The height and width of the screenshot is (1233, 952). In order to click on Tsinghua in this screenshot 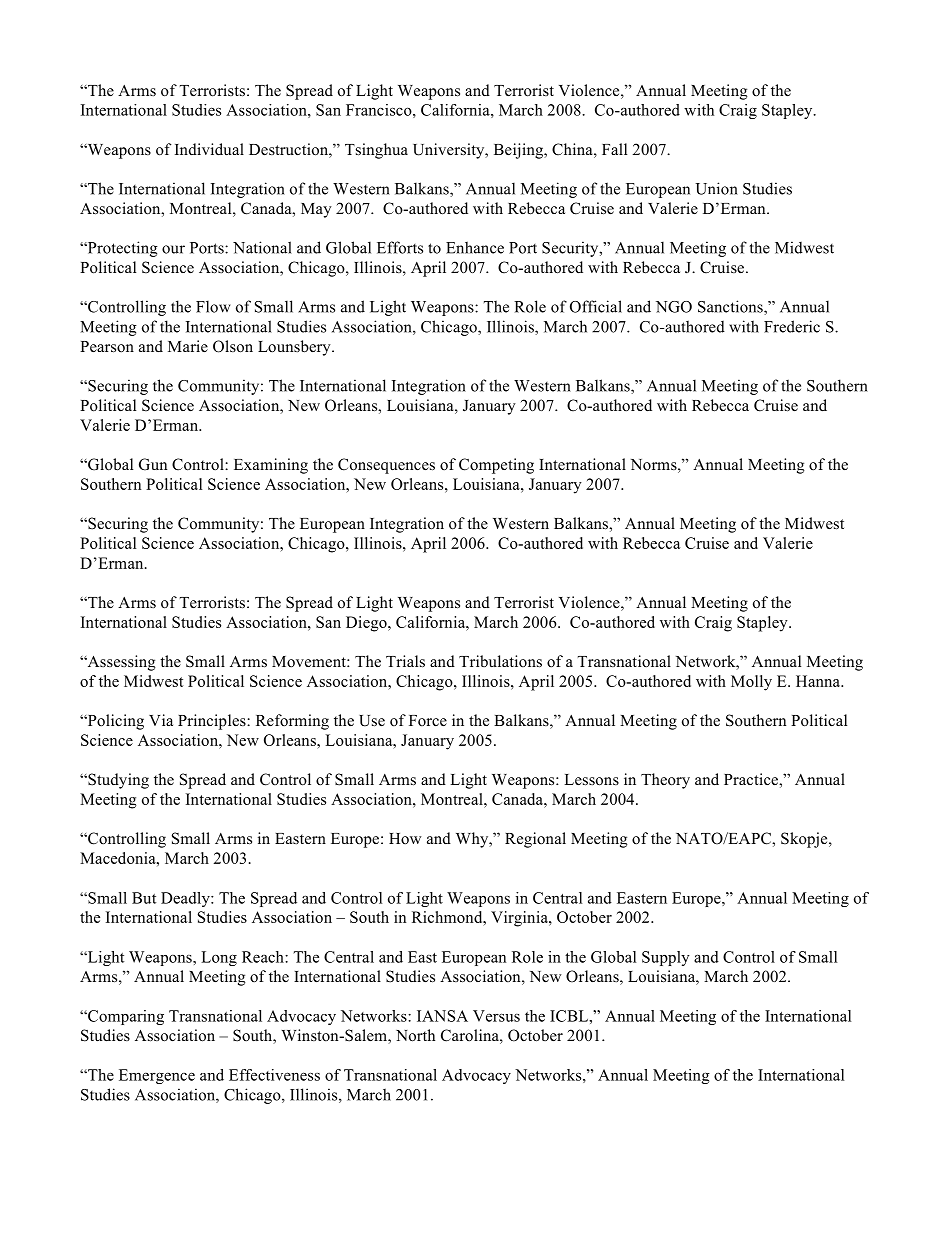, I will do `click(376, 151)`.
